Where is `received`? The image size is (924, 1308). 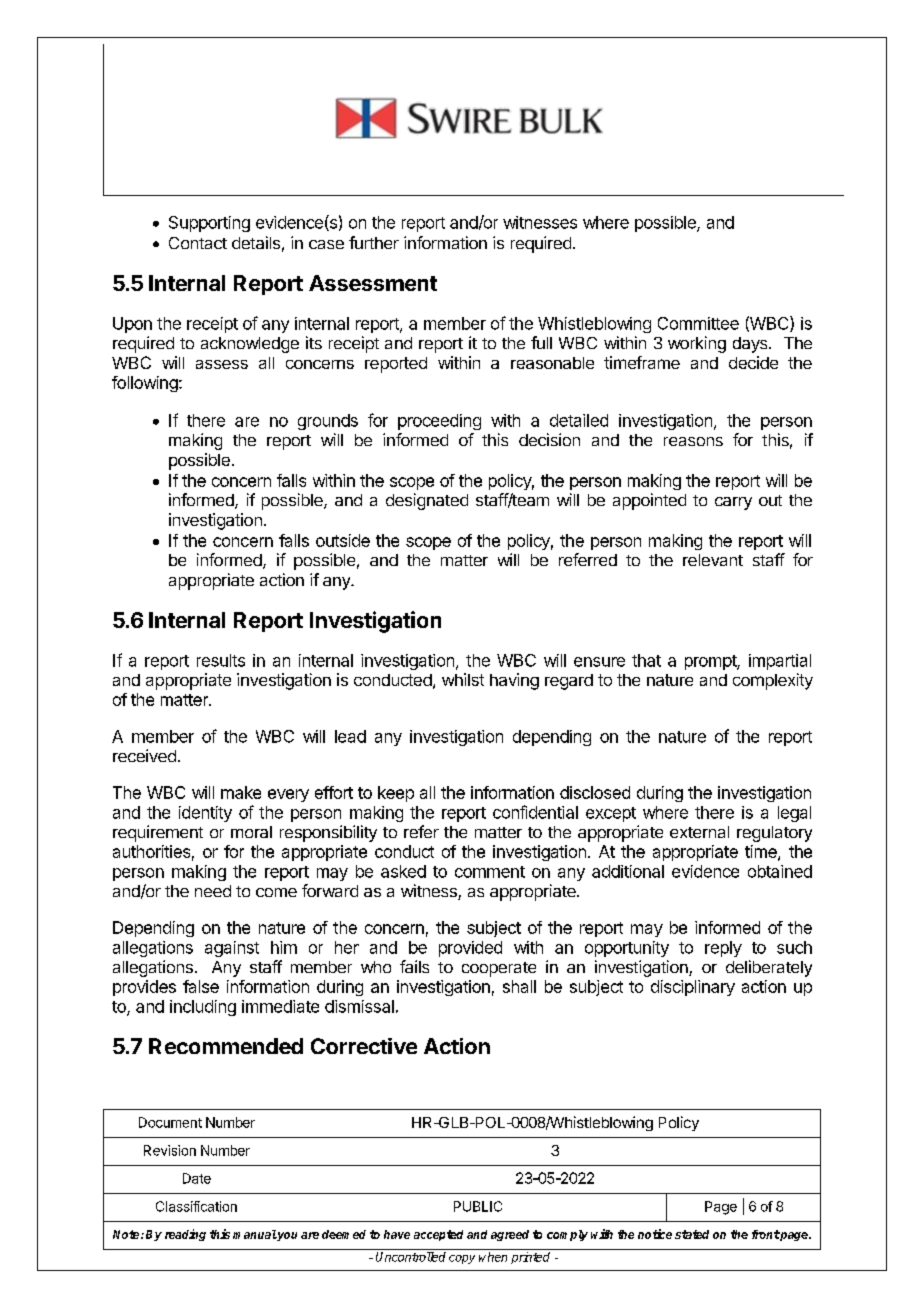
received is located at coordinates (144, 755).
